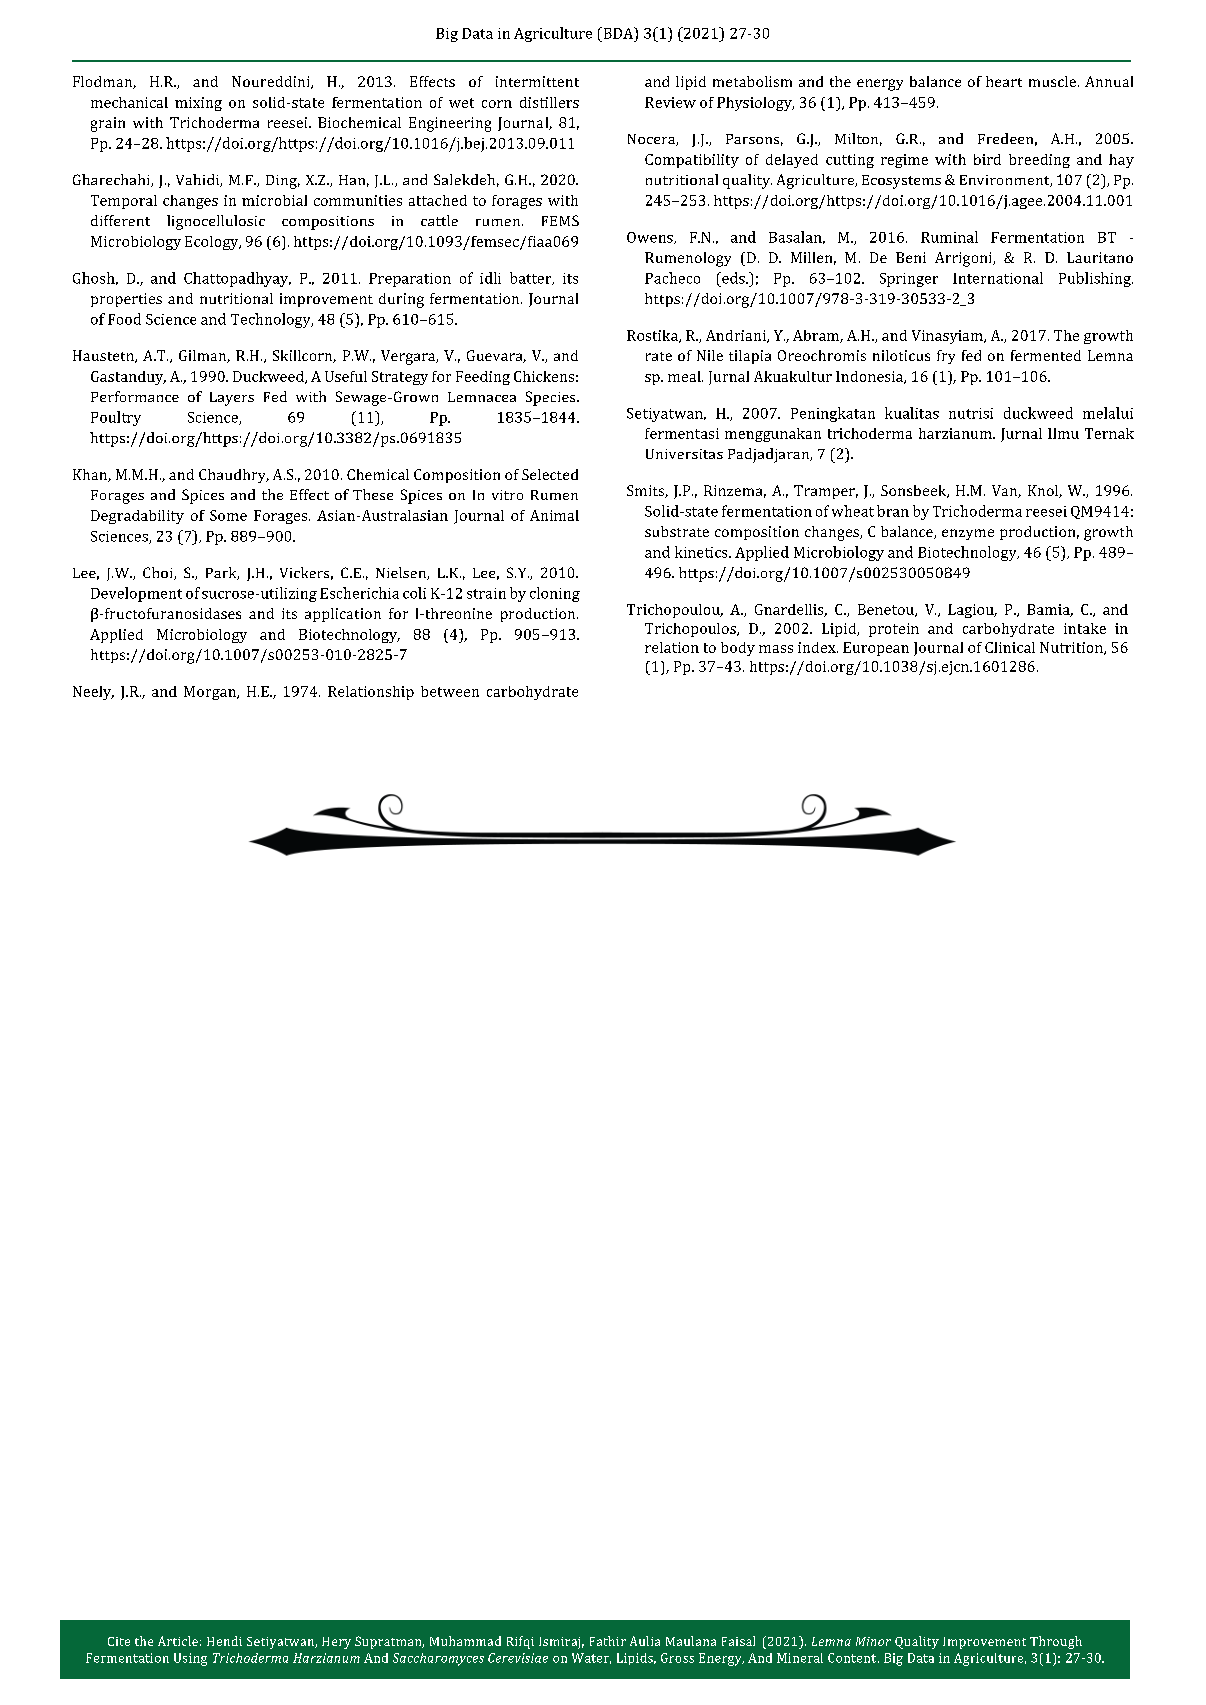 The image size is (1206, 1705). What do you see at coordinates (178, 1641) in the page?
I see `Article` at bounding box center [178, 1641].
